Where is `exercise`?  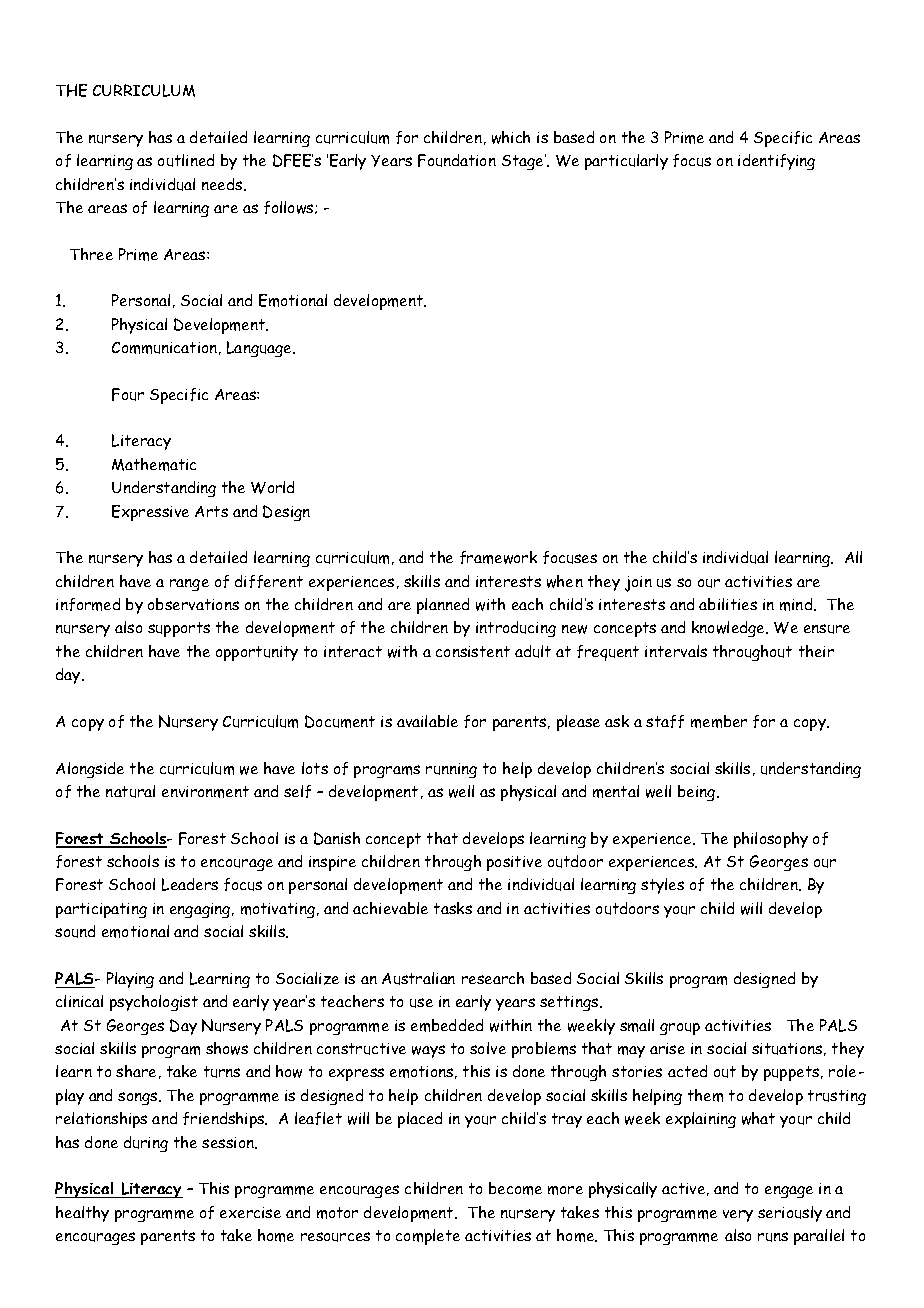
exercise is located at coordinates (250, 1212).
